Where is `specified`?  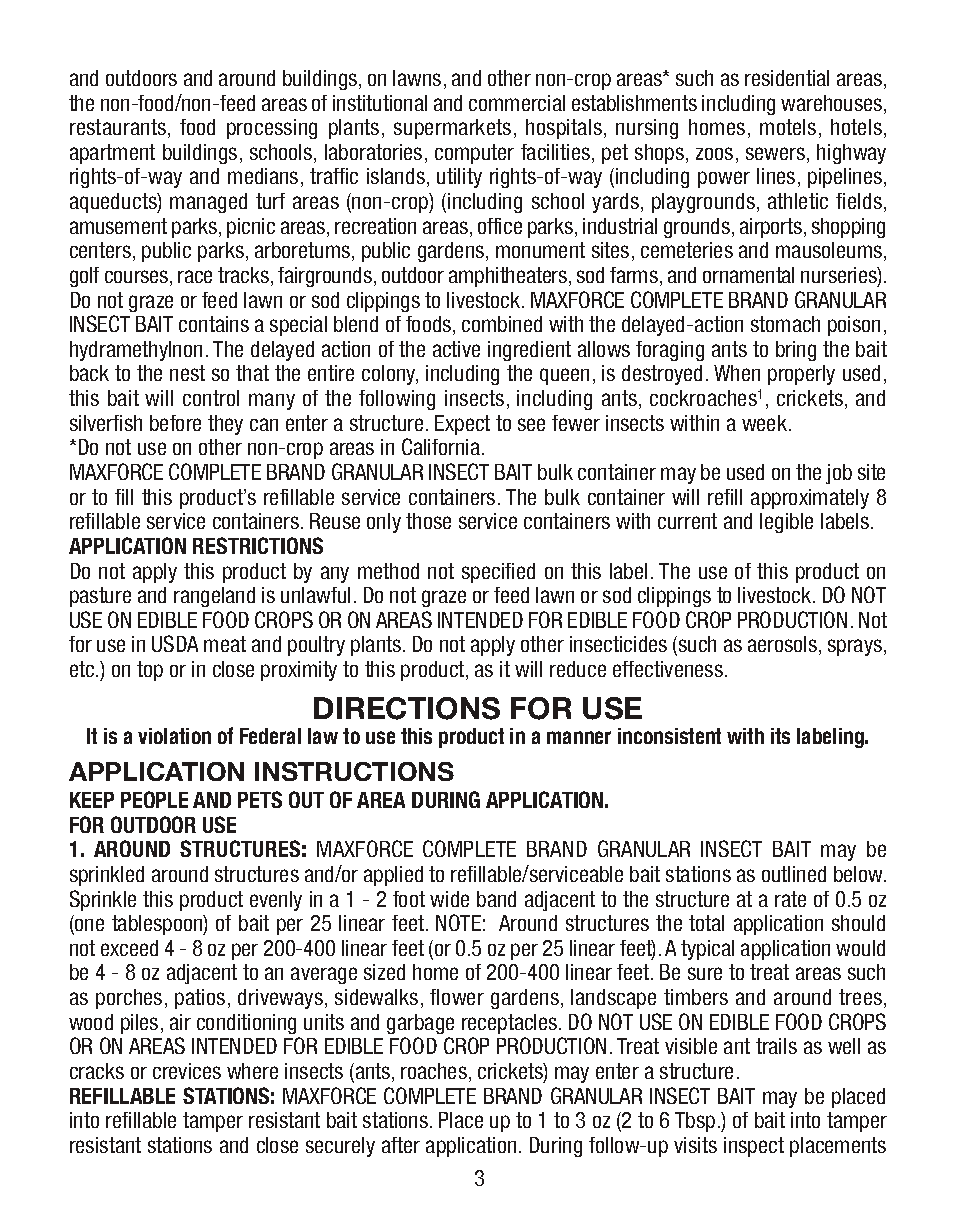
specified is located at coordinates (498, 573).
